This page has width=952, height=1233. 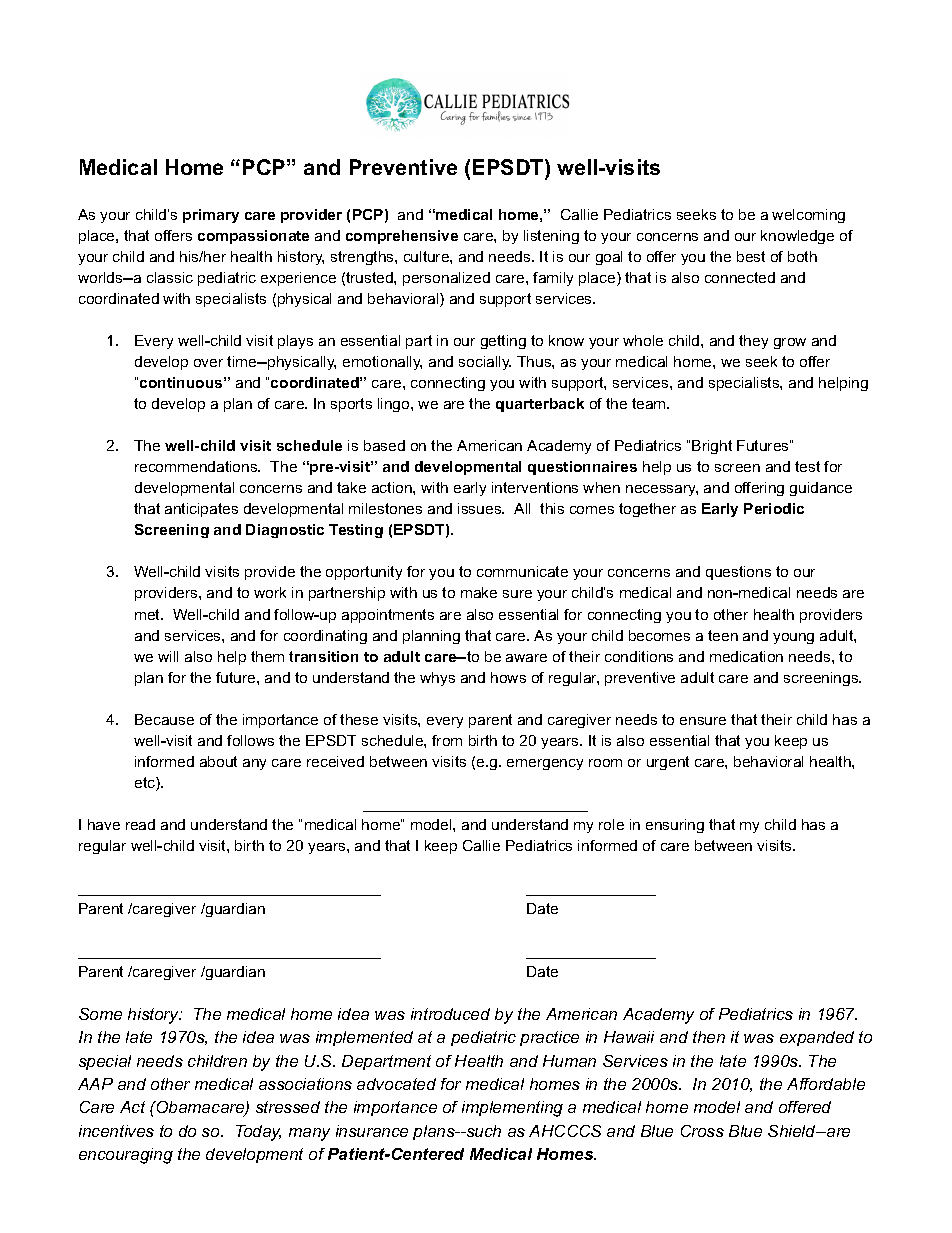 What do you see at coordinates (437, 679) in the page?
I see `whys` at bounding box center [437, 679].
